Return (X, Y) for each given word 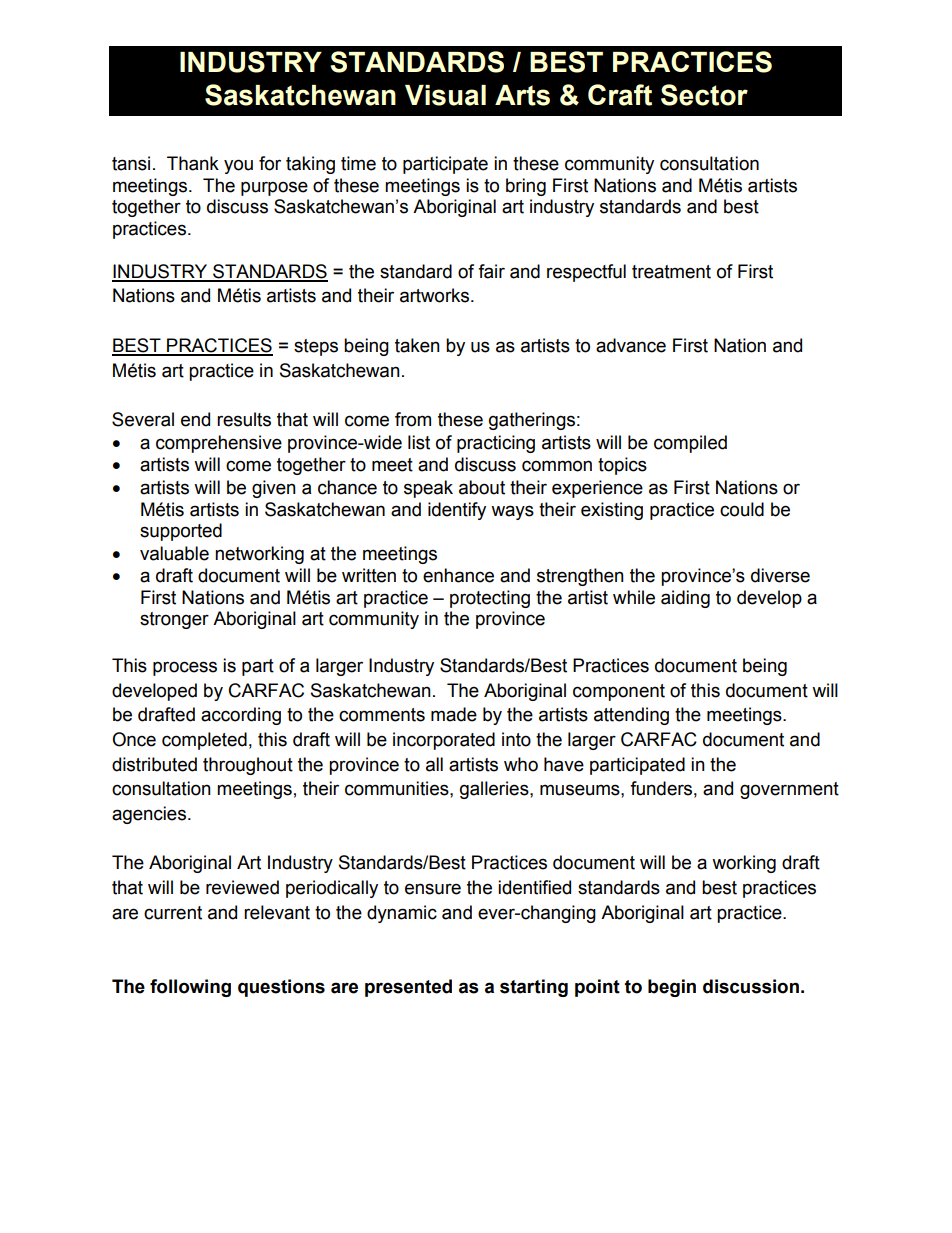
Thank (193, 163)
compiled (690, 444)
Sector (704, 95)
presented (408, 988)
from (413, 419)
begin (672, 988)
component (619, 692)
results (244, 419)
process (185, 668)
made (454, 714)
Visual (445, 95)
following (190, 988)
